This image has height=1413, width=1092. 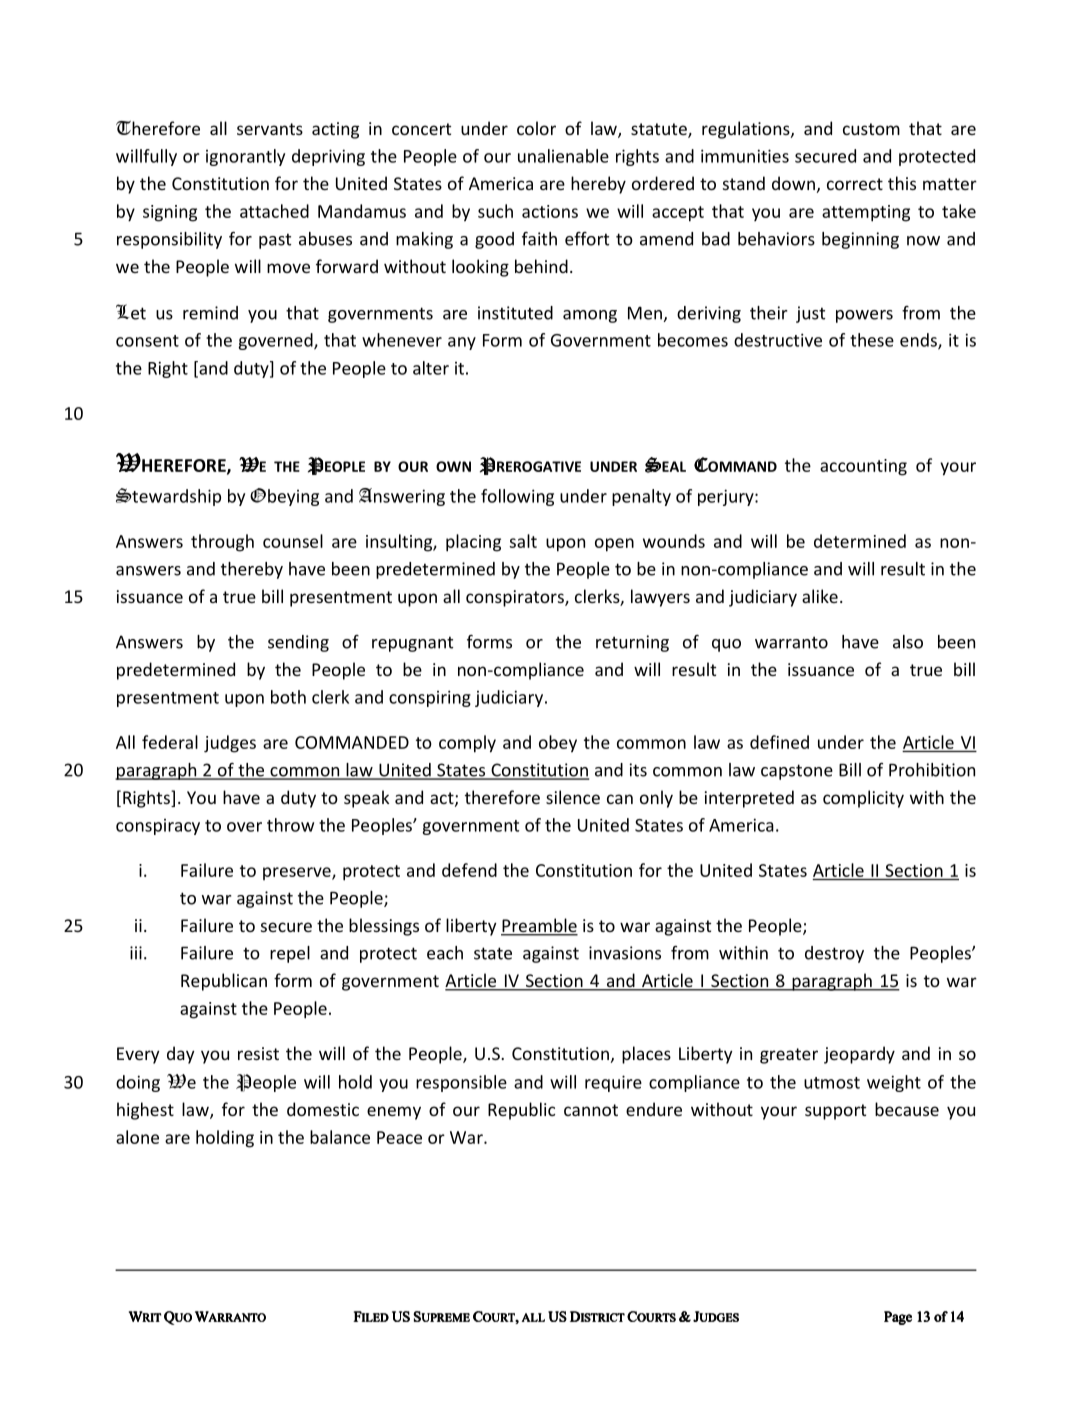 I want to click on Preamble, so click(x=539, y=926).
